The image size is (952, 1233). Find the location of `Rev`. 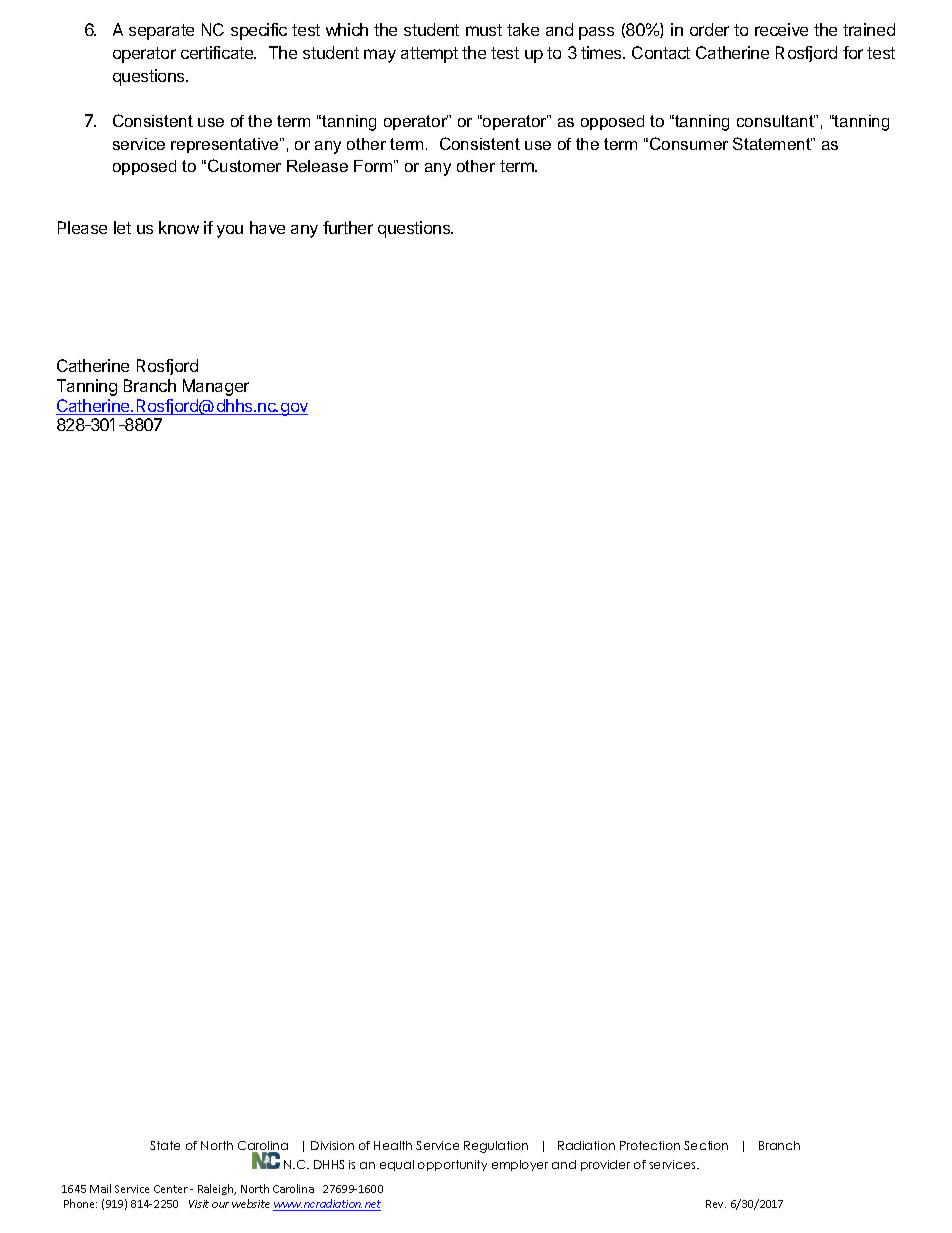

Rev is located at coordinates (716, 1204).
